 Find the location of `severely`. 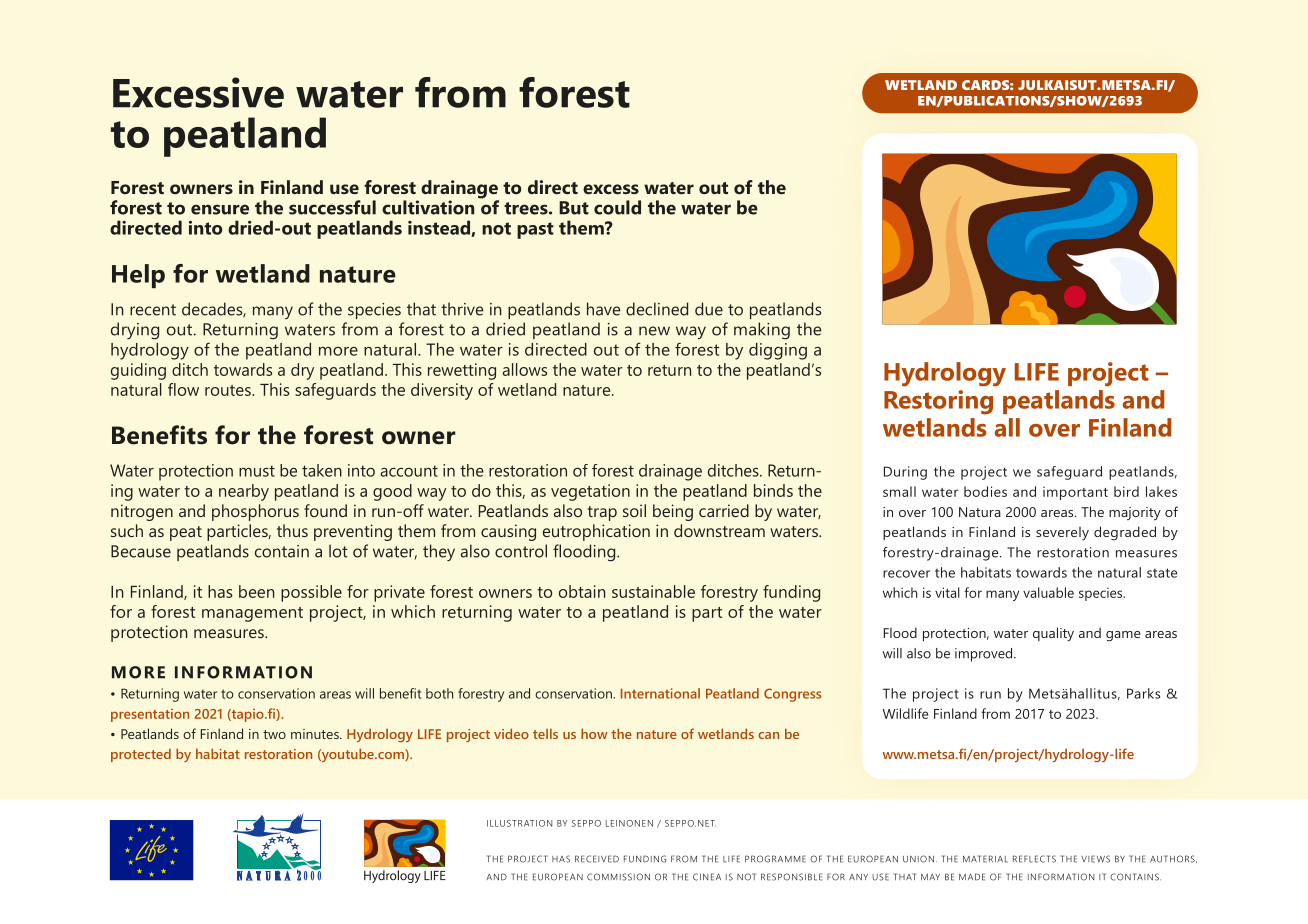

severely is located at coordinates (1062, 533).
